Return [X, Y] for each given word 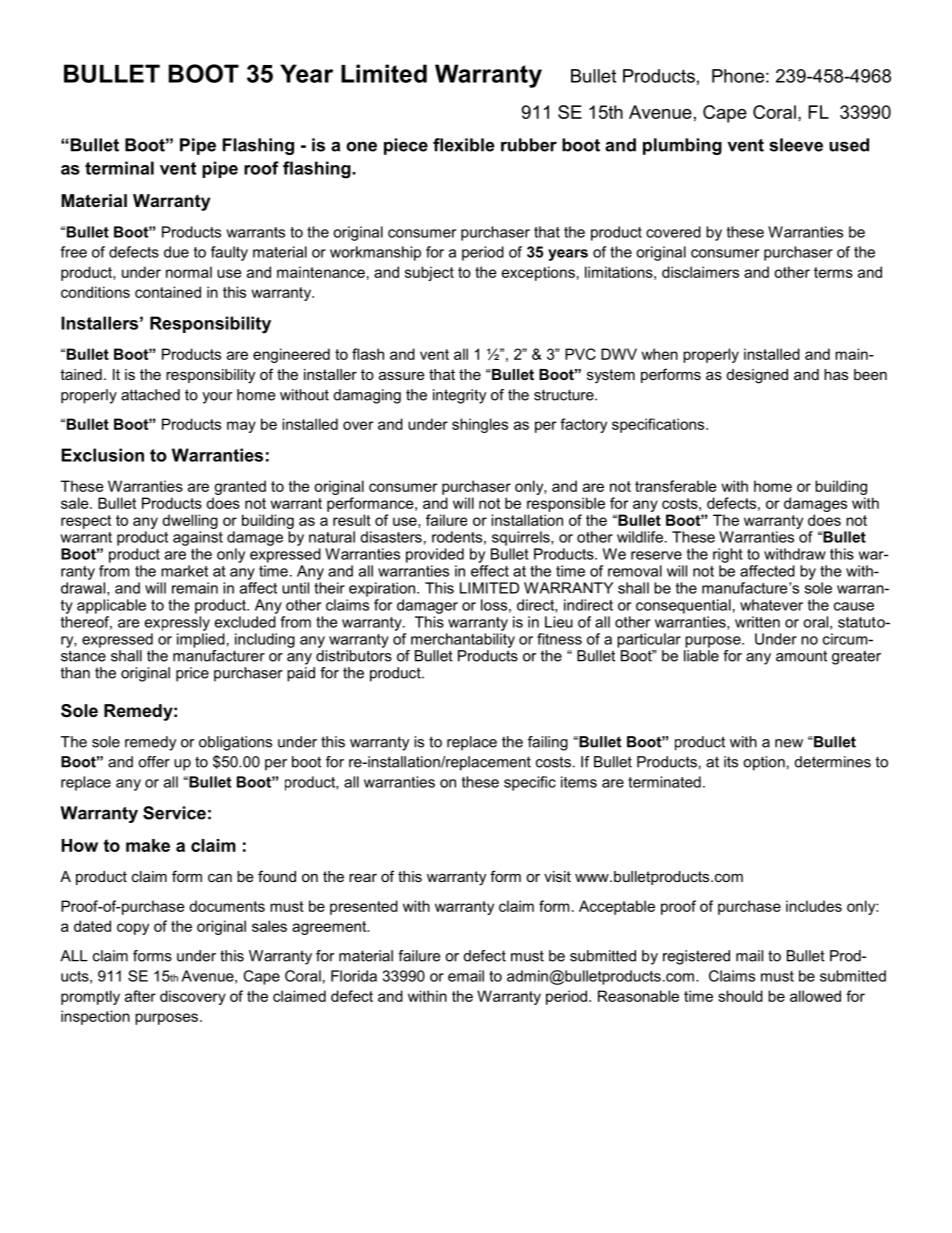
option [764, 763]
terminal [119, 168]
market [184, 571]
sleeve [796, 145]
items [579, 782]
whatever [771, 605]
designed [757, 376]
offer [154, 762]
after [140, 996]
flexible [464, 145]
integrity [459, 396]
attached [150, 395]
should [740, 996]
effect [490, 571]
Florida [354, 976]
